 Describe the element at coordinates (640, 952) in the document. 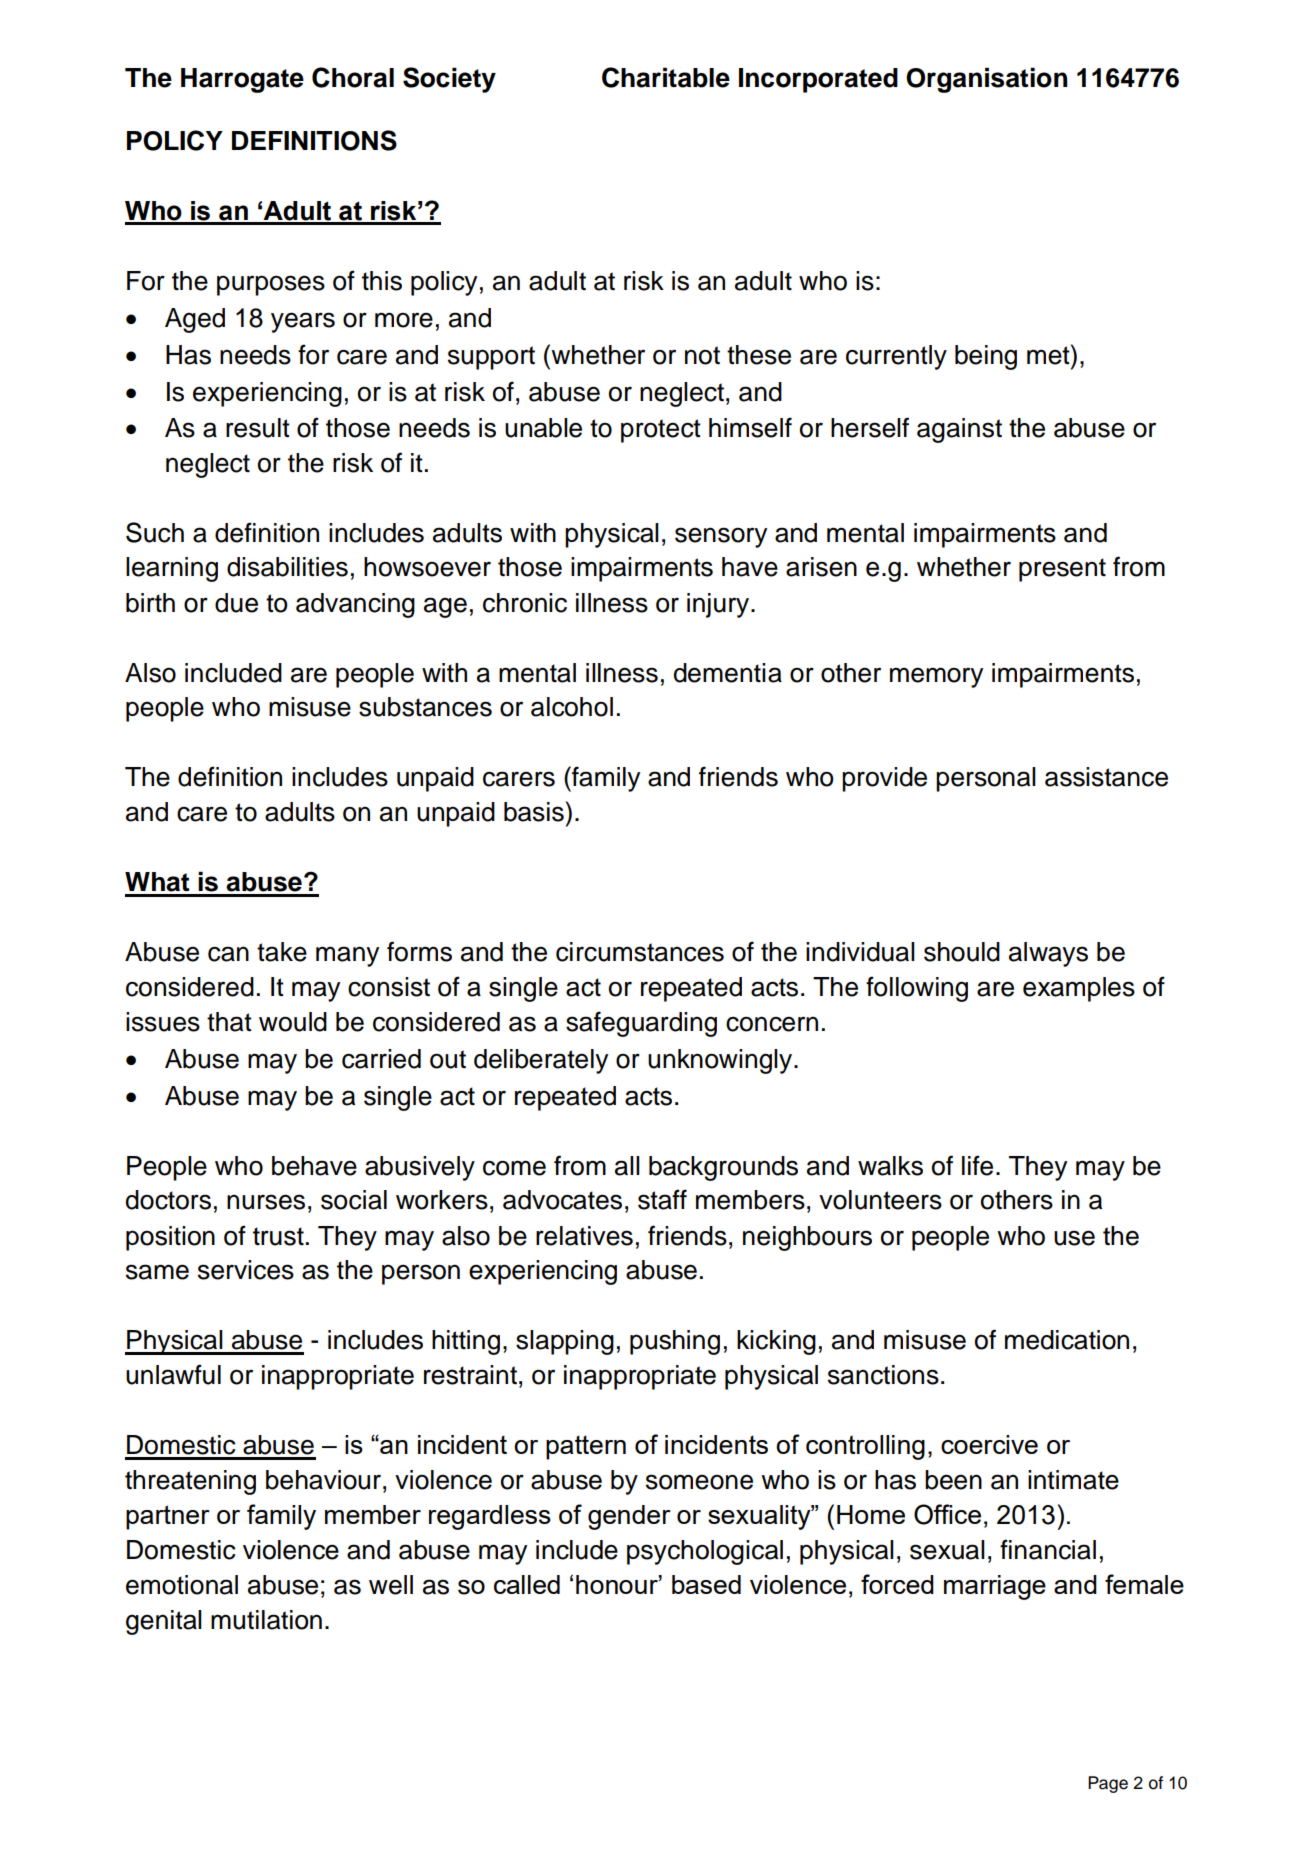

I see `circumstances` at that location.
